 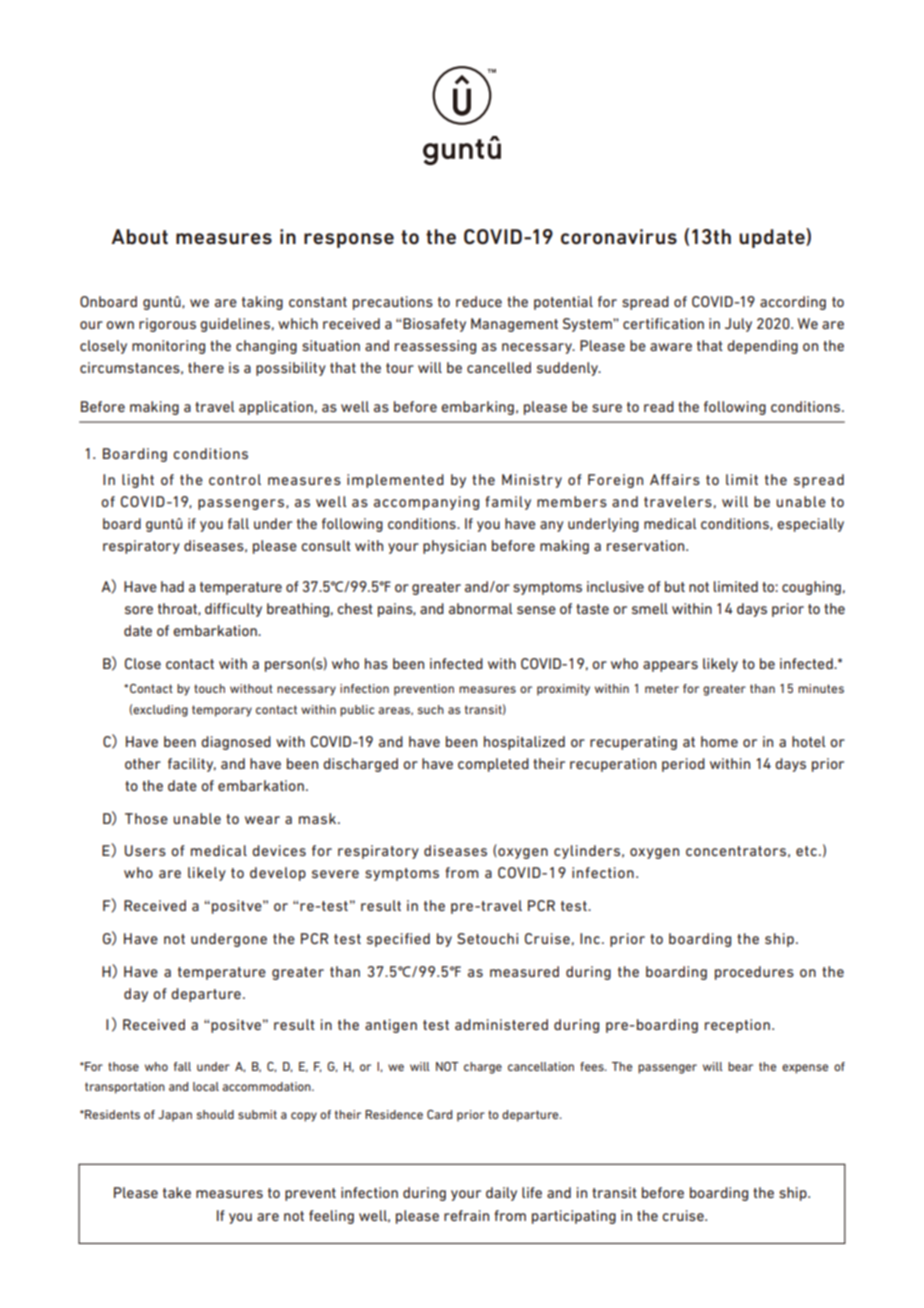 What do you see at coordinates (719, 741) in the document?
I see `home` at bounding box center [719, 741].
